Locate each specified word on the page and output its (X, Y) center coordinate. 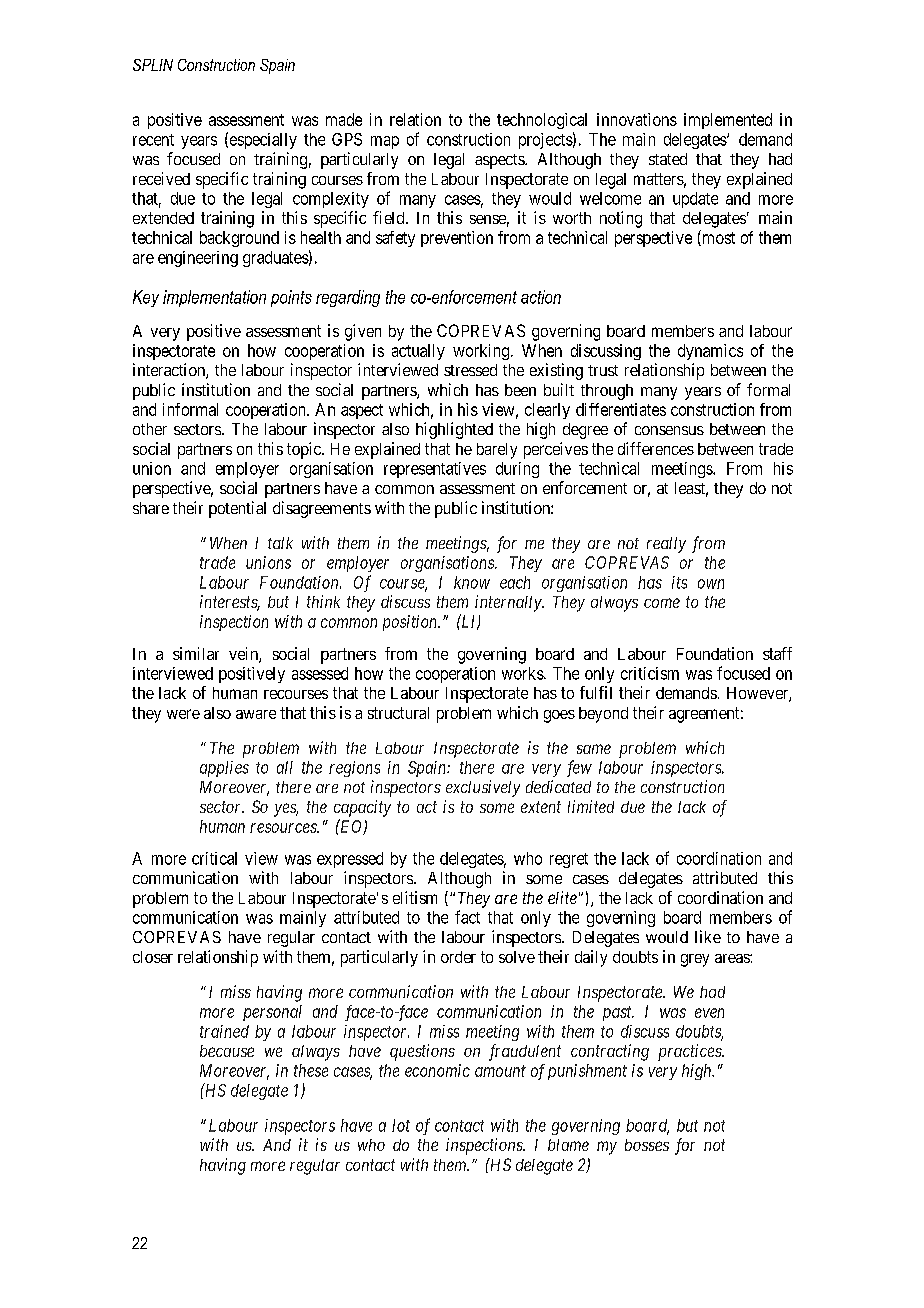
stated (668, 159)
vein (244, 655)
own (711, 584)
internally (509, 603)
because (227, 1051)
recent (153, 140)
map (385, 142)
